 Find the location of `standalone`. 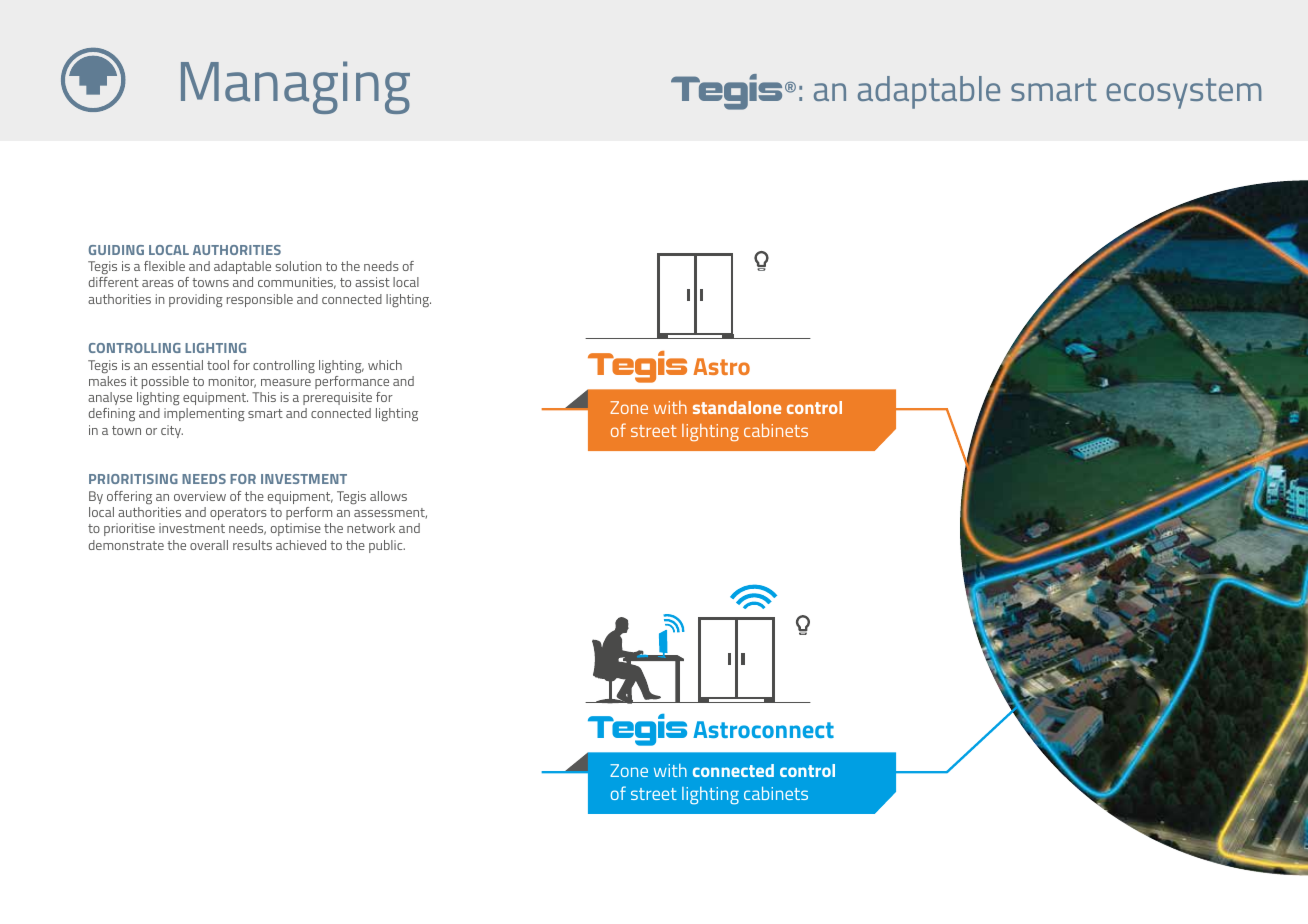

standalone is located at coordinates (737, 407).
